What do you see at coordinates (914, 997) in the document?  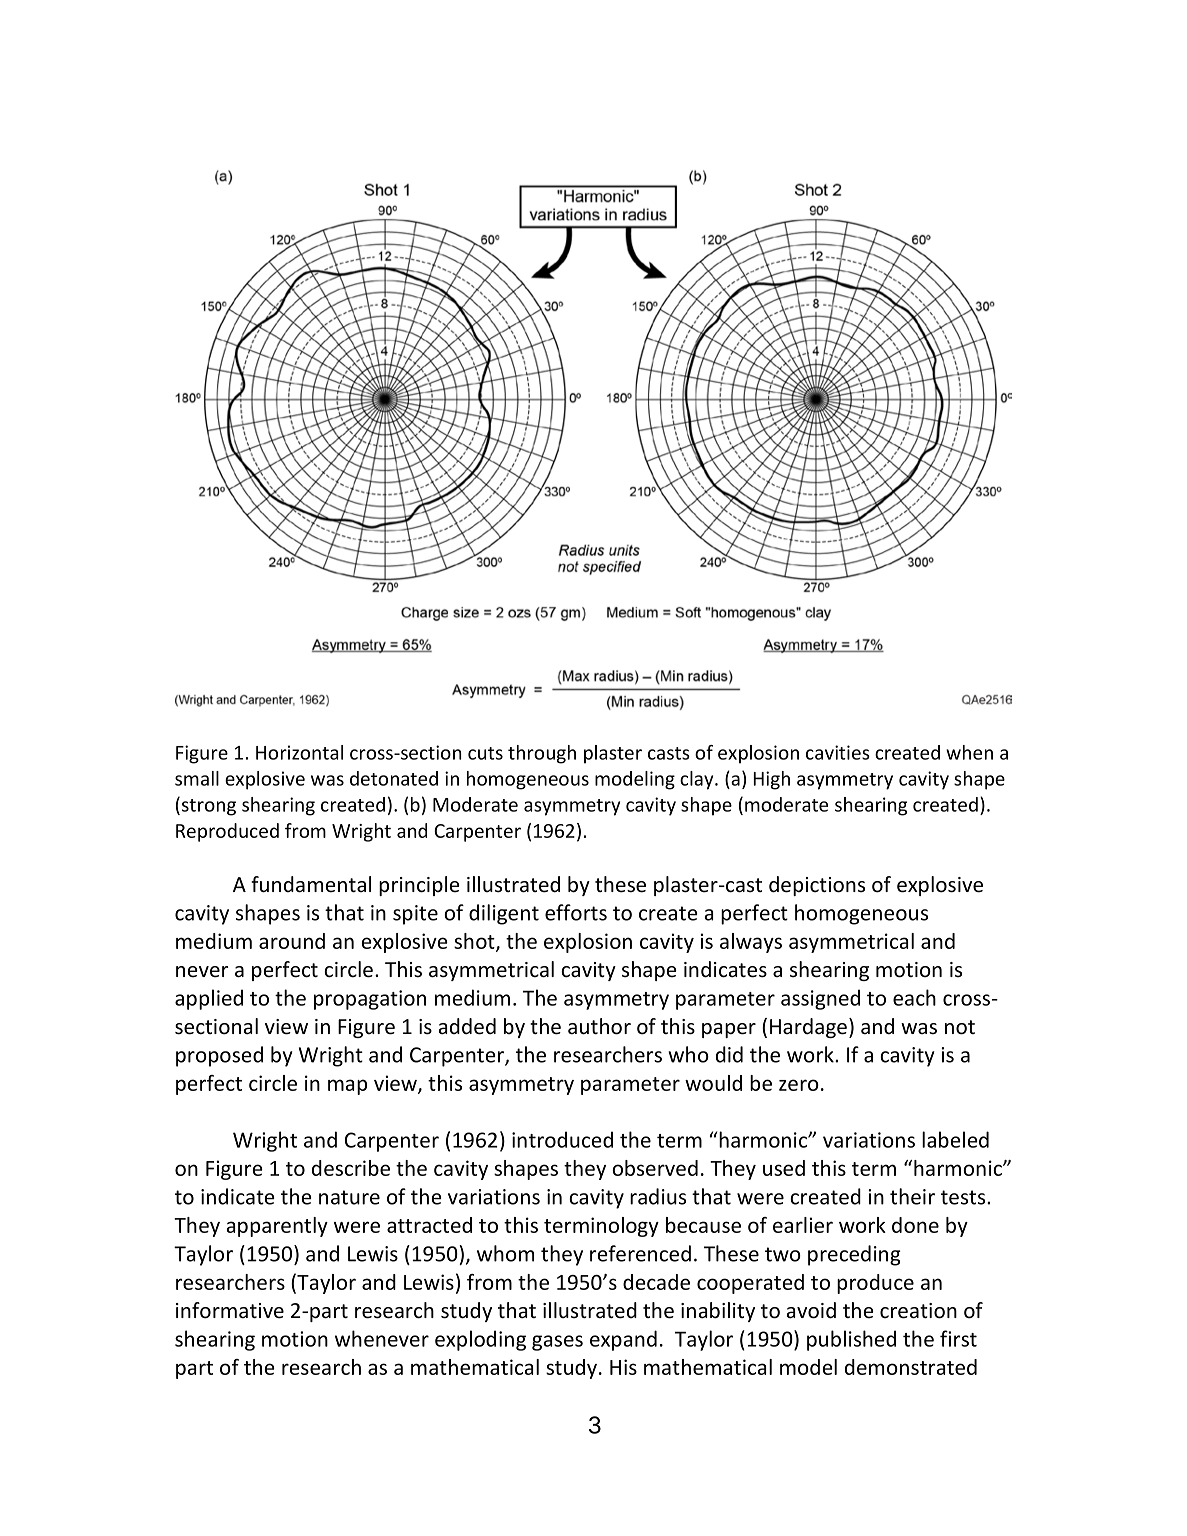 I see `each` at bounding box center [914, 997].
